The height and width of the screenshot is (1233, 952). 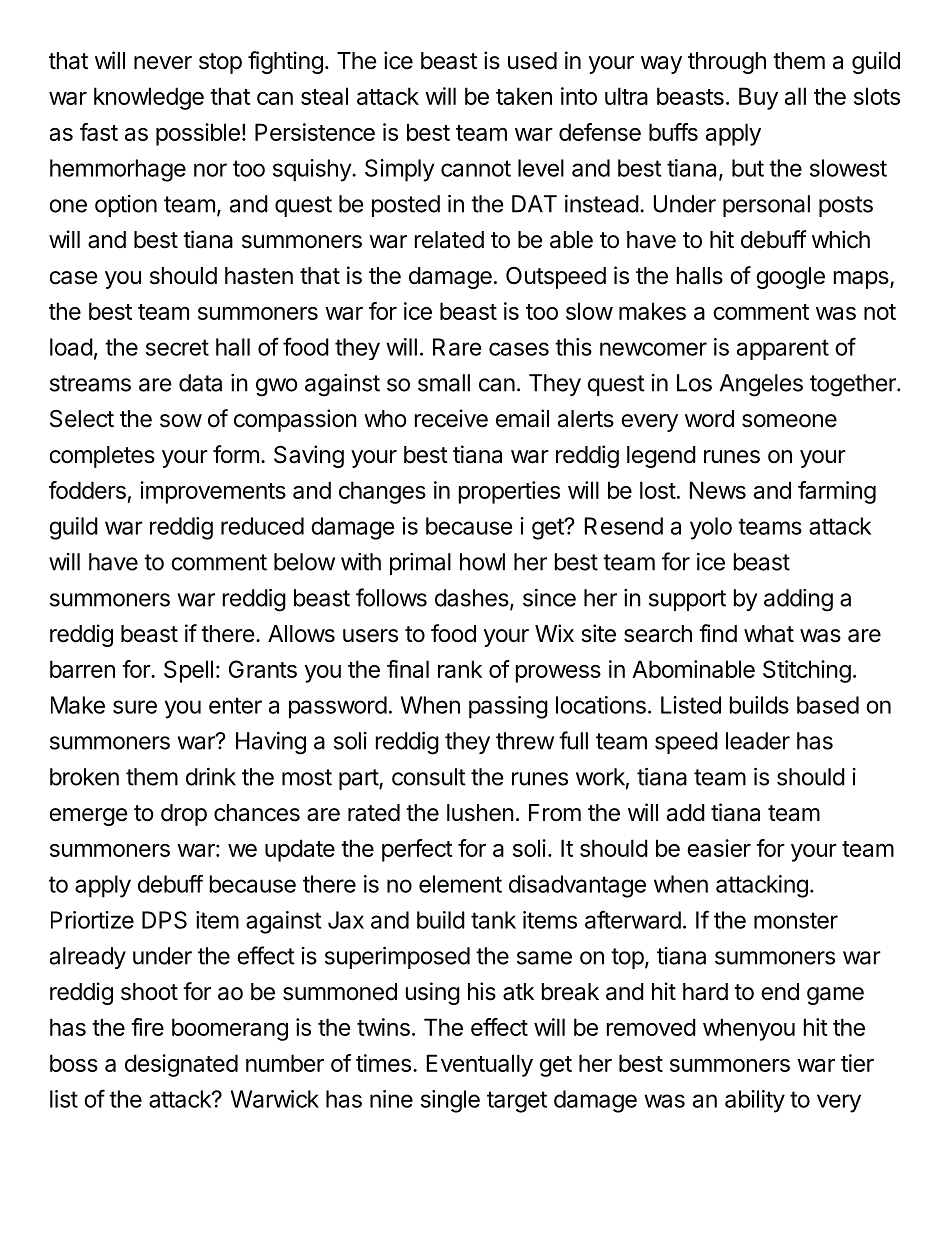 What do you see at coordinates (796, 920) in the screenshot?
I see `monster` at bounding box center [796, 920].
